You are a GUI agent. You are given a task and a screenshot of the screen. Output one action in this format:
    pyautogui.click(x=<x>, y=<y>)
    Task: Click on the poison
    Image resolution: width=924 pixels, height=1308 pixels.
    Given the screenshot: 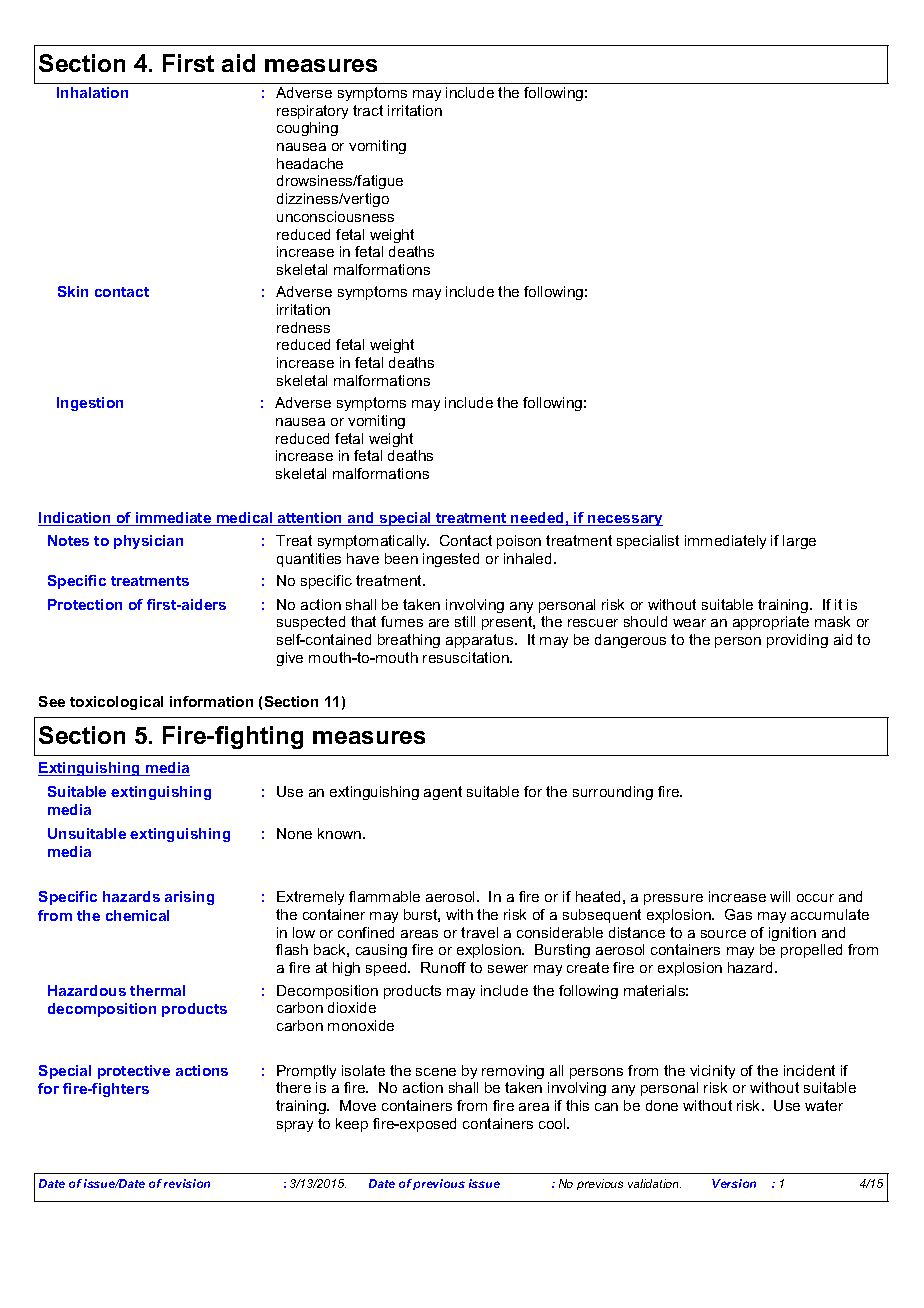 What is the action you would take?
    pyautogui.click(x=519, y=542)
